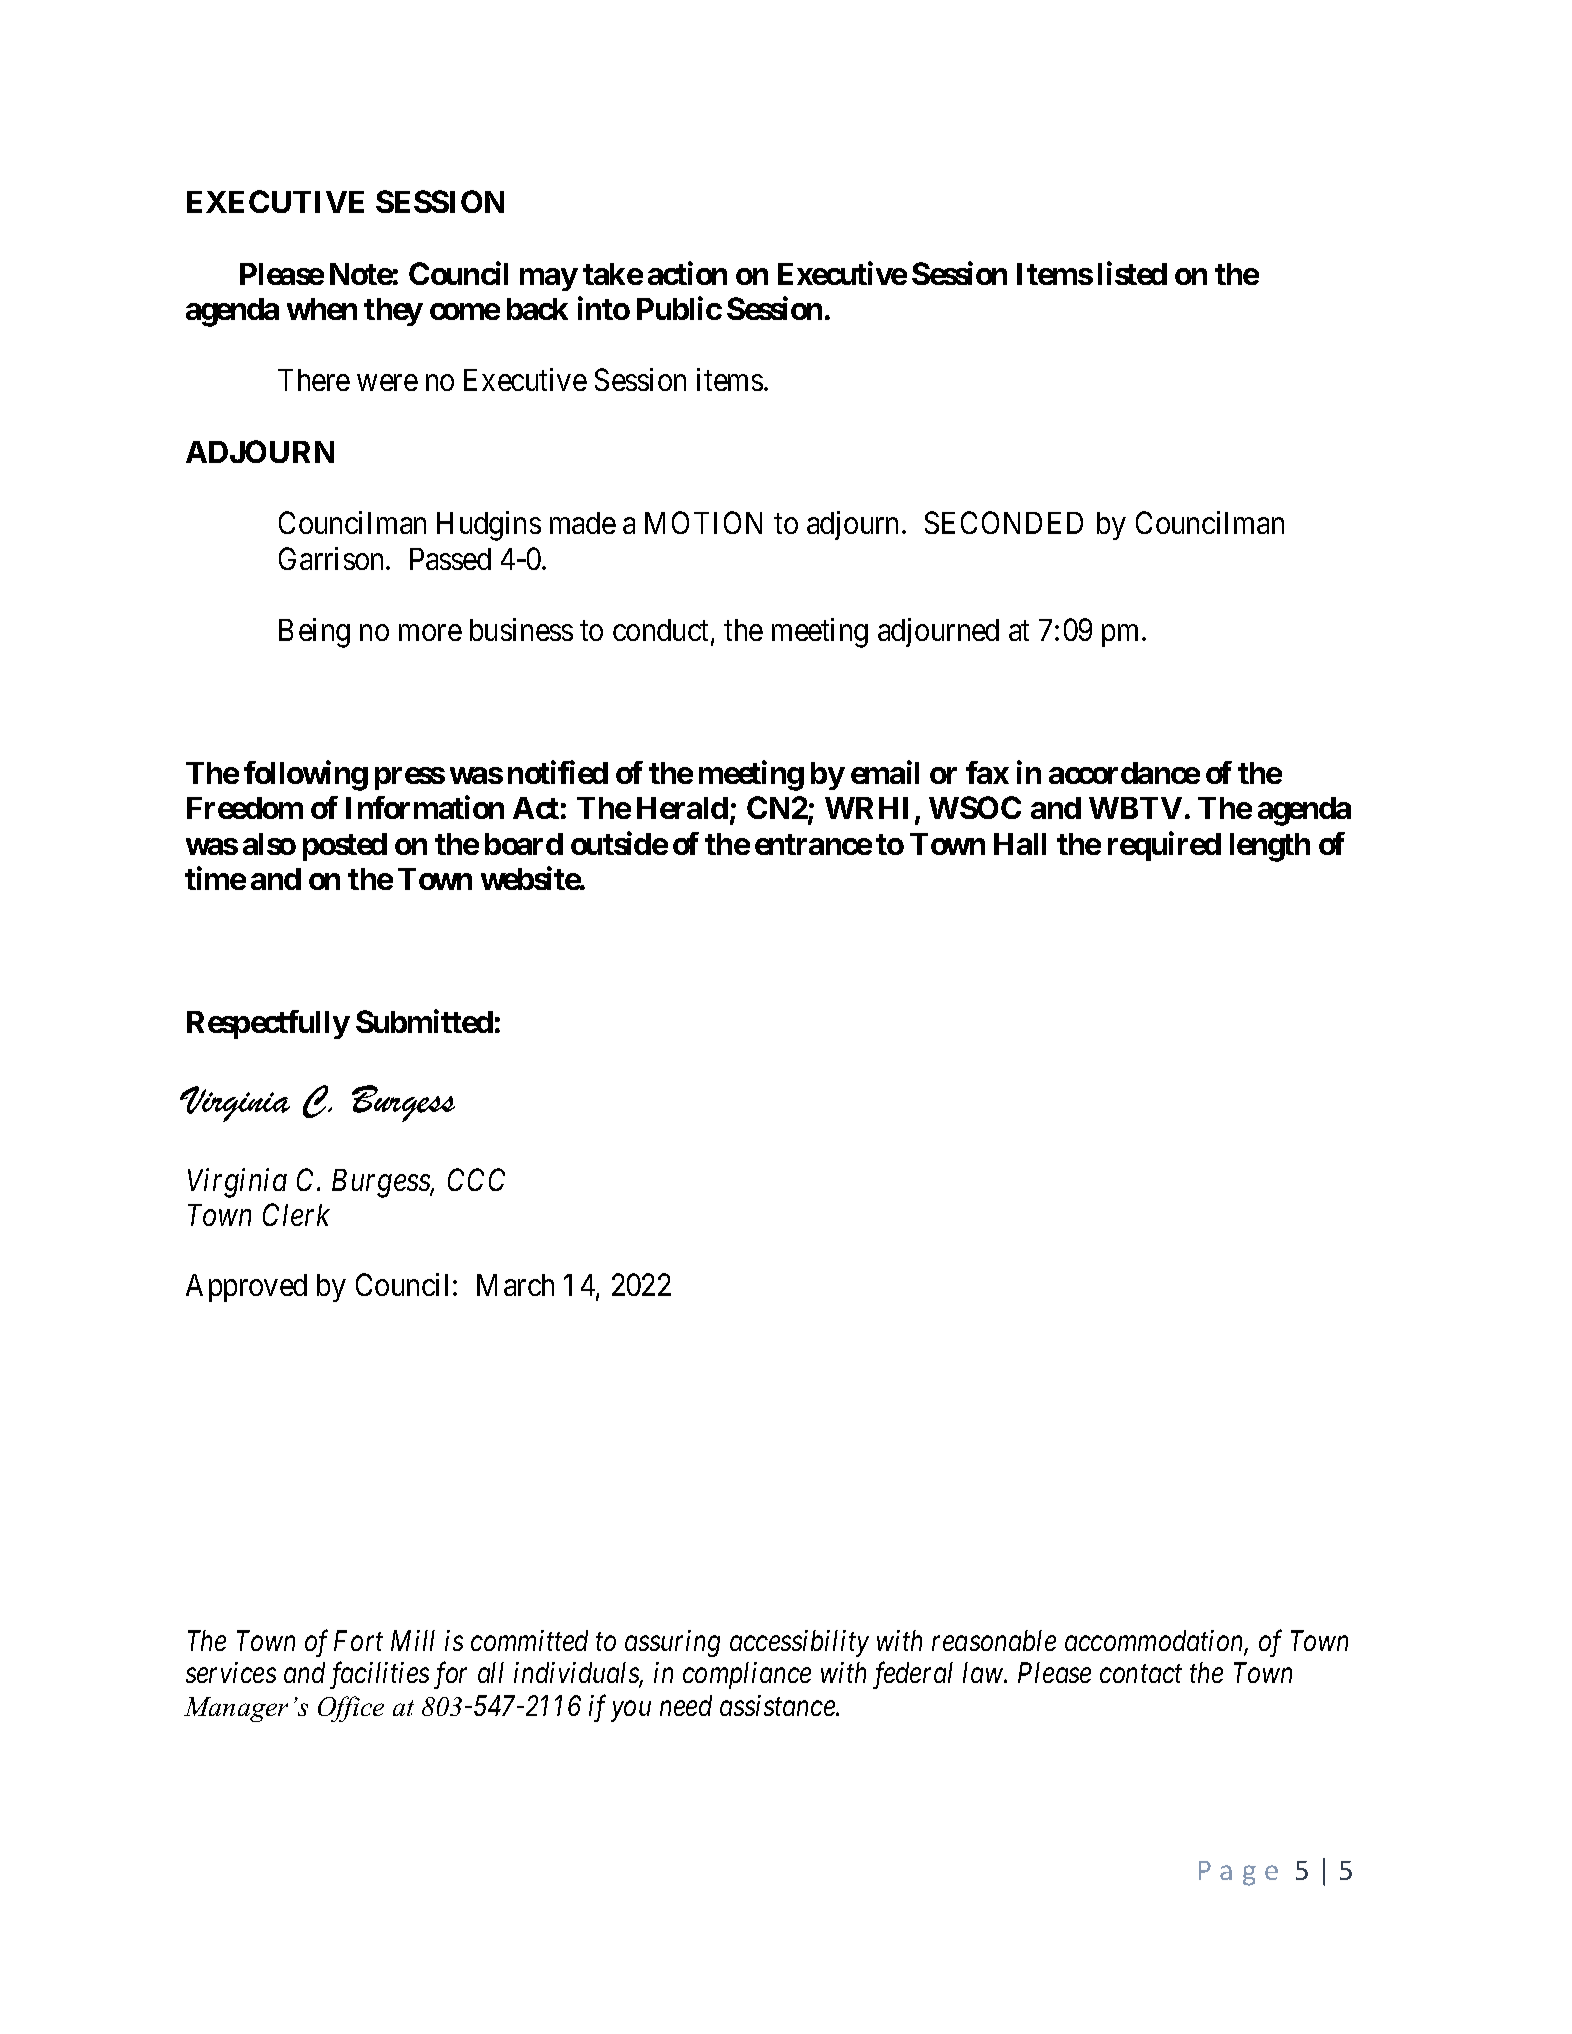 This screenshot has height=2034, width=1572. What do you see at coordinates (682, 808) in the screenshot?
I see `Herald` at bounding box center [682, 808].
